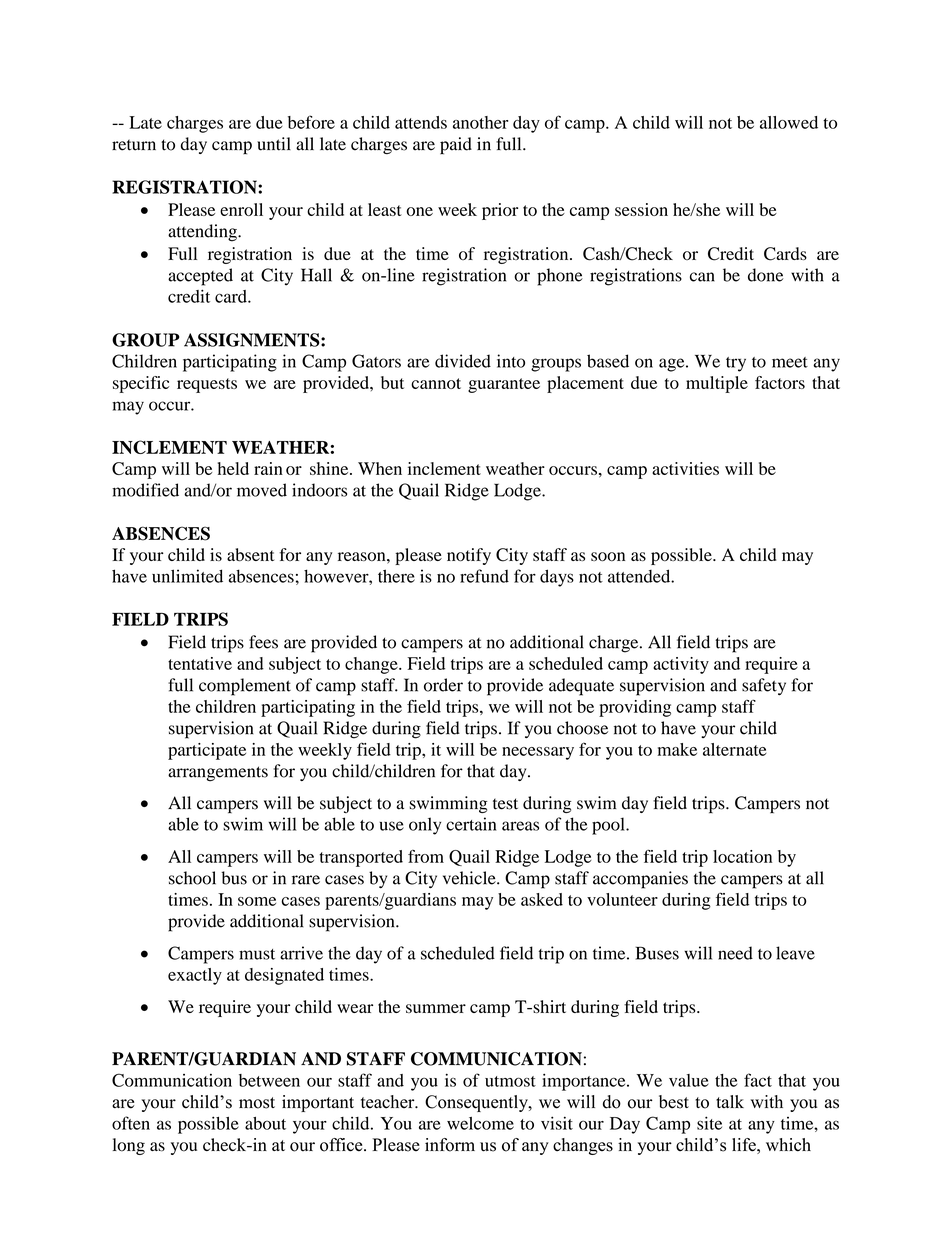 The width and height of the document is (952, 1233). What do you see at coordinates (265, 1123) in the document?
I see `about` at bounding box center [265, 1123].
